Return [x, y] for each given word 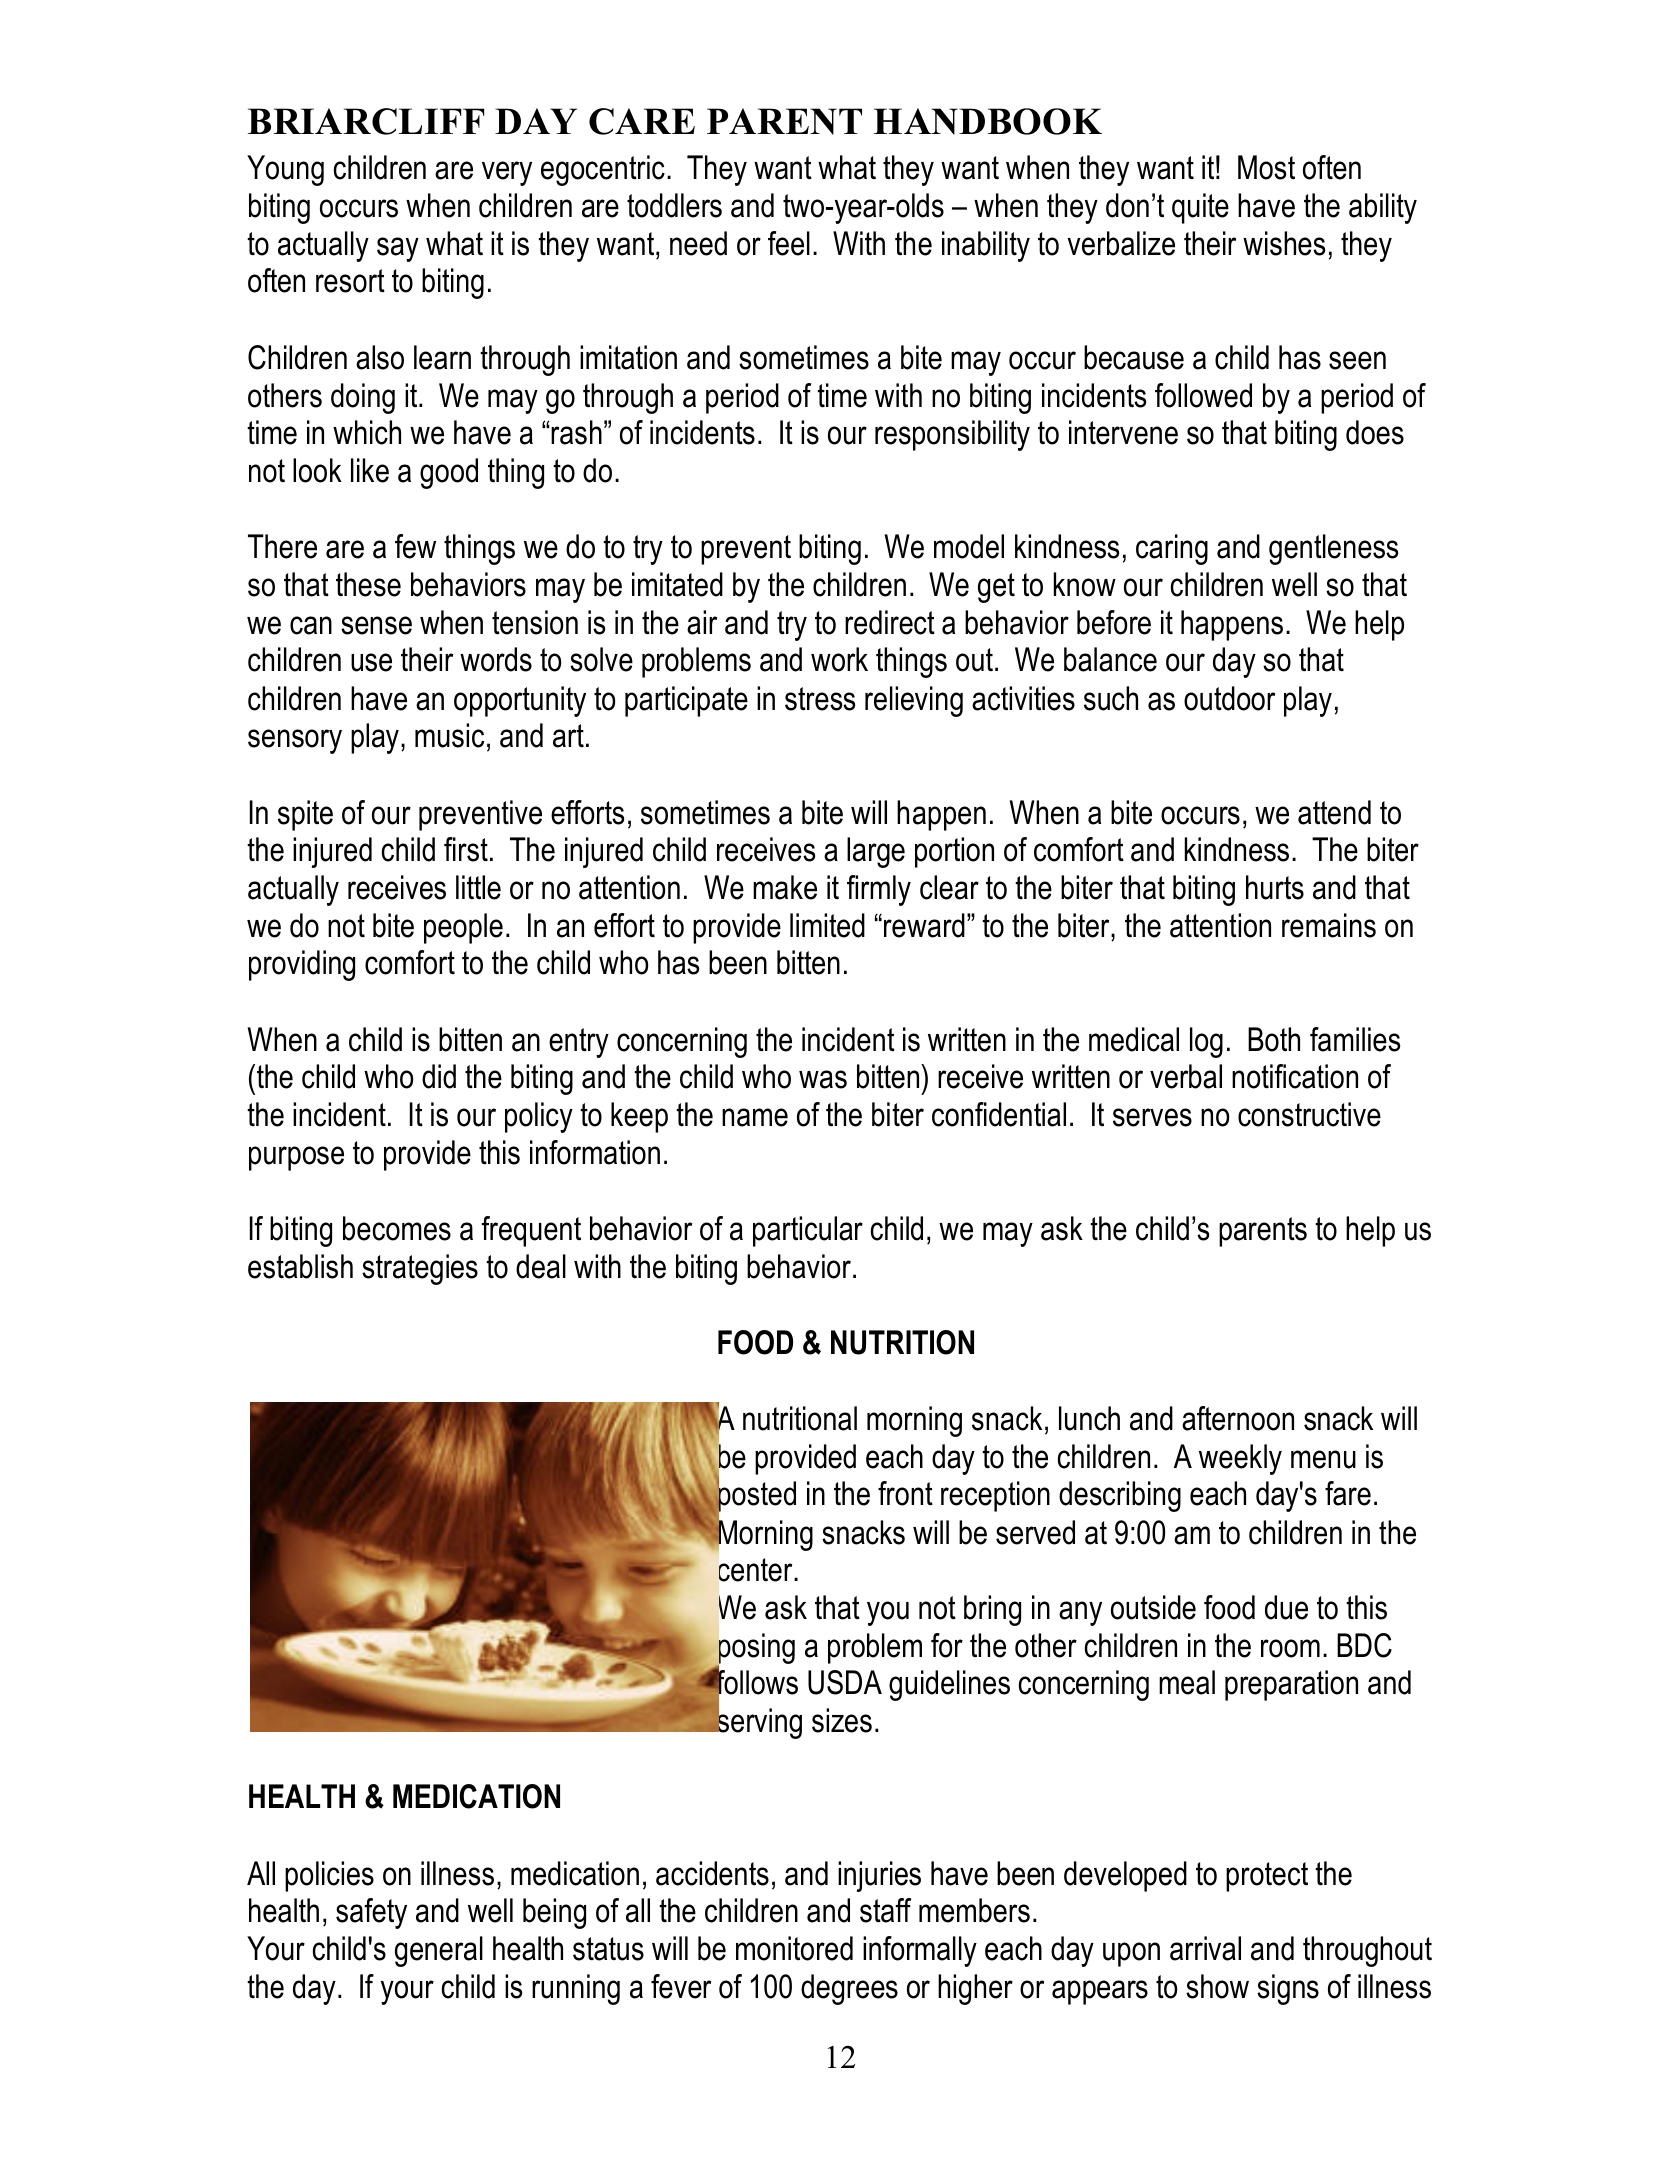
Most [1266, 167]
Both [1274, 1039]
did [439, 1076]
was [823, 1079]
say [398, 249]
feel [789, 243]
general [439, 1951]
